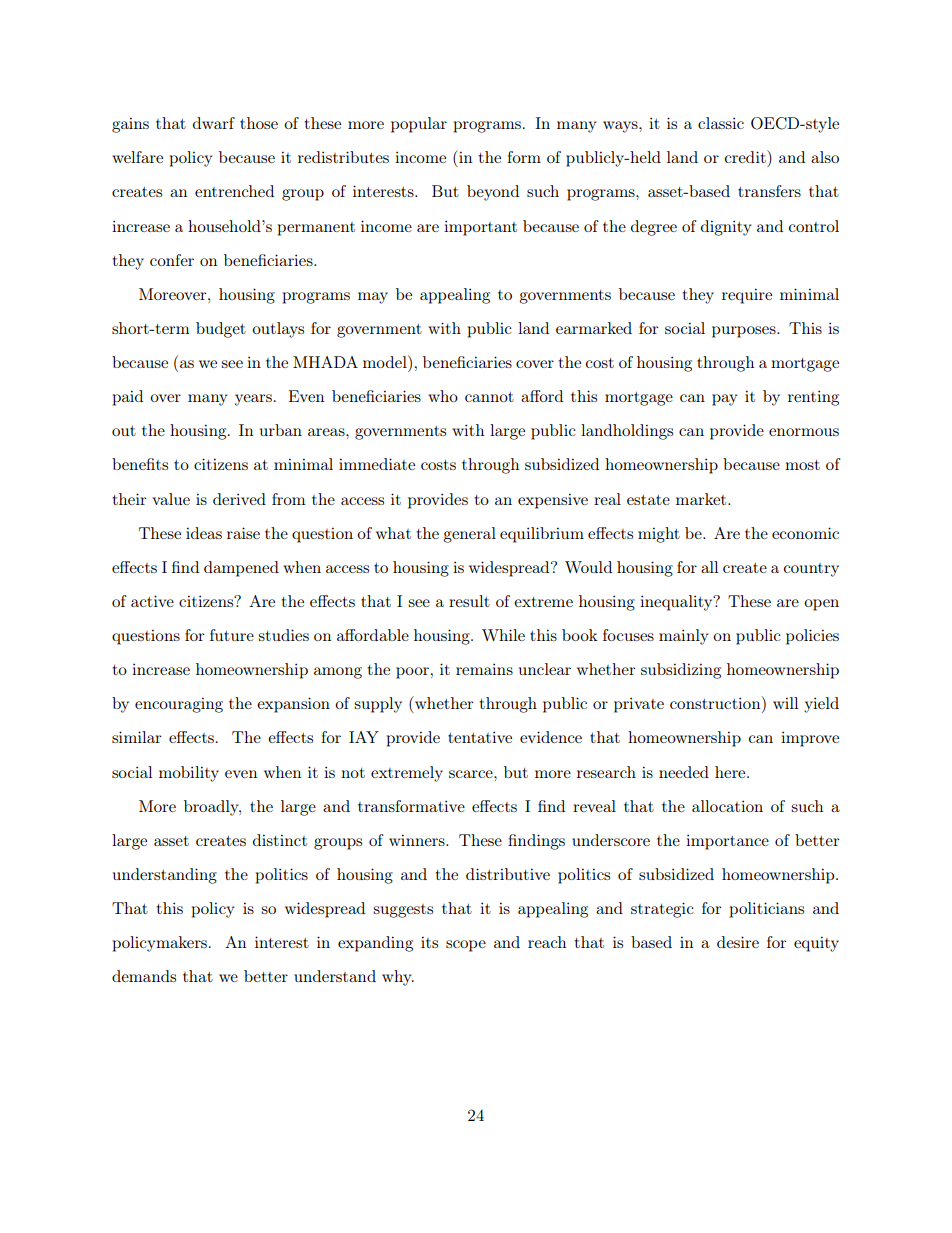  What do you see at coordinates (746, 156) in the image?
I see `credit` at bounding box center [746, 156].
